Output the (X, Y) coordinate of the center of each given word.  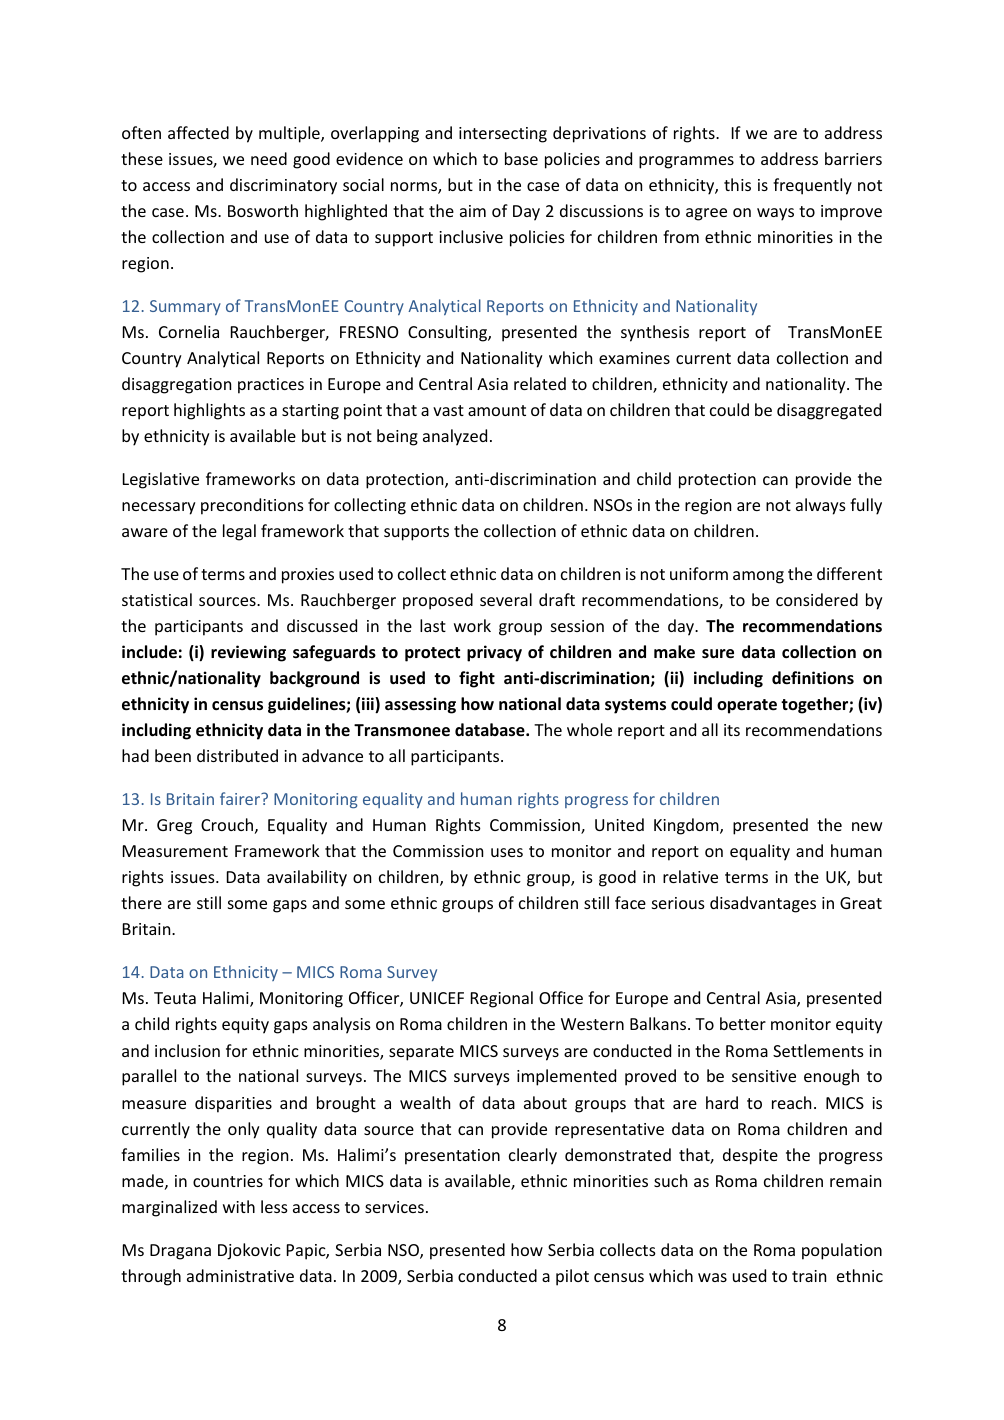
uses (507, 852)
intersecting (503, 135)
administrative (240, 1275)
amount (497, 410)
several (506, 599)
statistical (157, 599)
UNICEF (437, 998)
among (758, 577)
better (743, 1023)
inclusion (187, 1050)
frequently (812, 186)
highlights (209, 411)
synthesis (655, 333)
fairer (241, 798)
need (269, 158)
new (867, 826)
